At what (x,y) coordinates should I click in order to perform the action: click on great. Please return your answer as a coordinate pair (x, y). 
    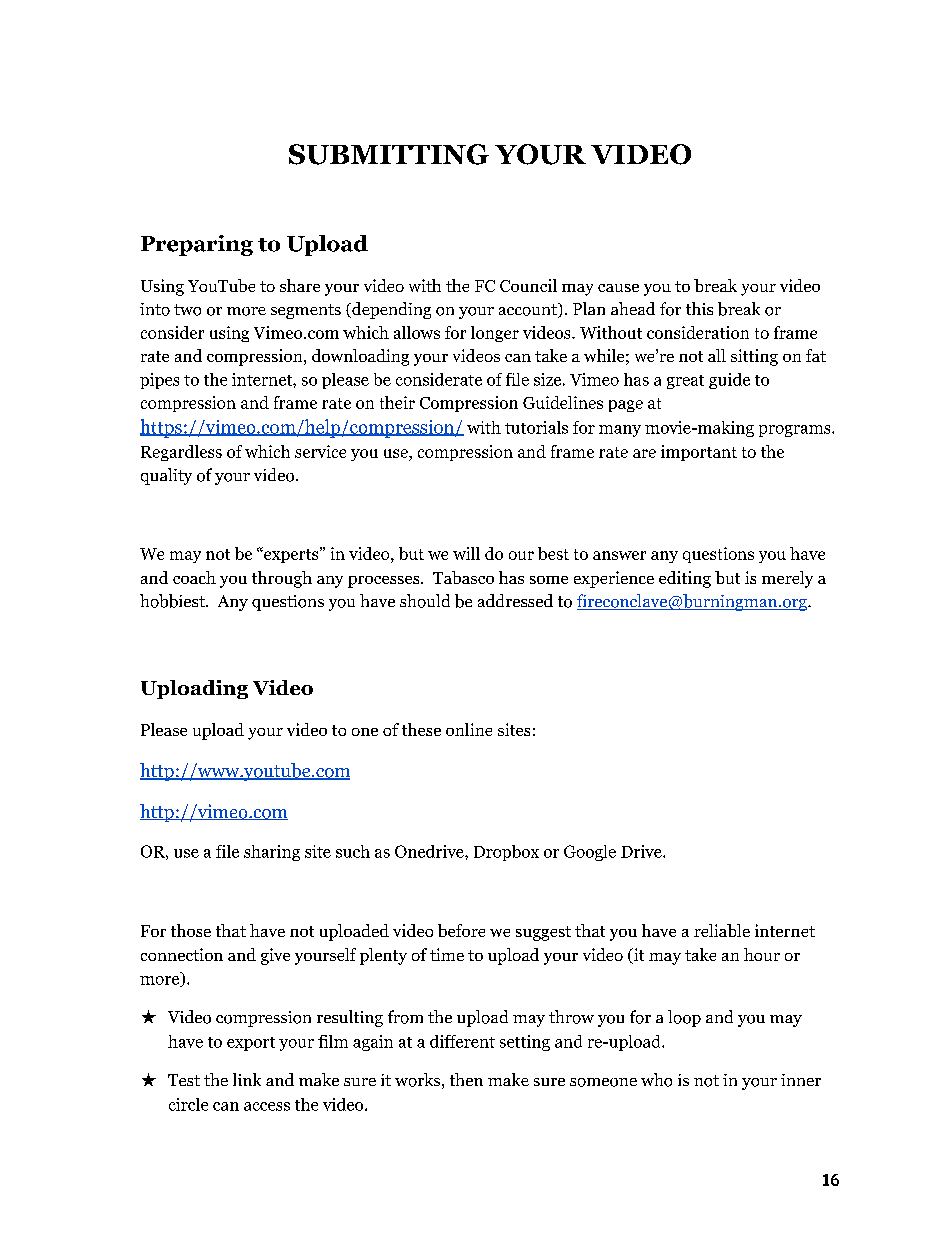
    Looking at the image, I should click on (685, 382).
